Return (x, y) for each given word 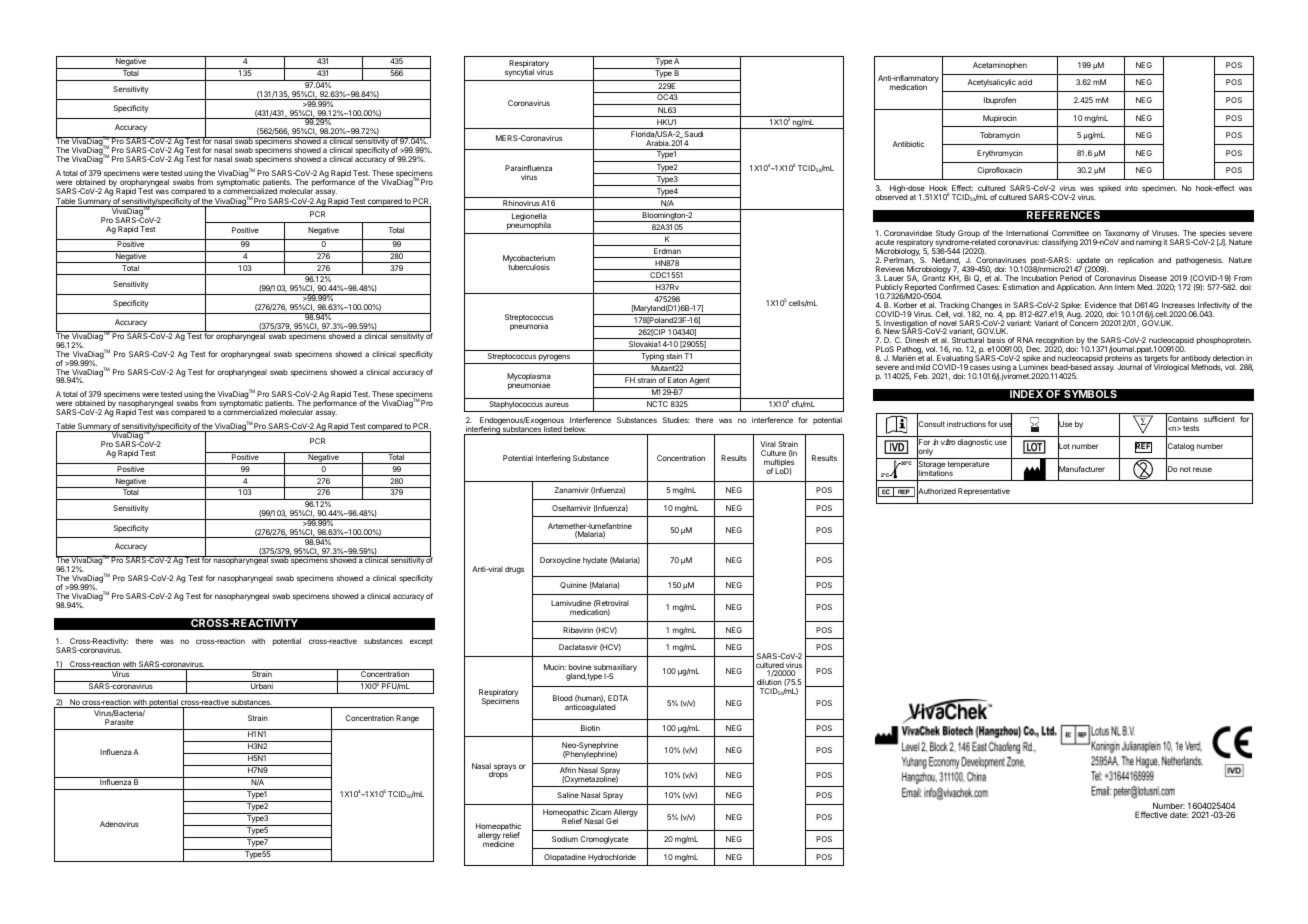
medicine (498, 843)
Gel (612, 821)
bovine (580, 667)
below (574, 430)
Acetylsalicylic (992, 83)
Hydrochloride (612, 858)
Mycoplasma (529, 378)
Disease (1153, 278)
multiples (779, 464)
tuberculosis (529, 267)
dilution (769, 682)
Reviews (890, 269)
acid (1025, 82)
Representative (984, 492)
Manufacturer (1081, 469)
